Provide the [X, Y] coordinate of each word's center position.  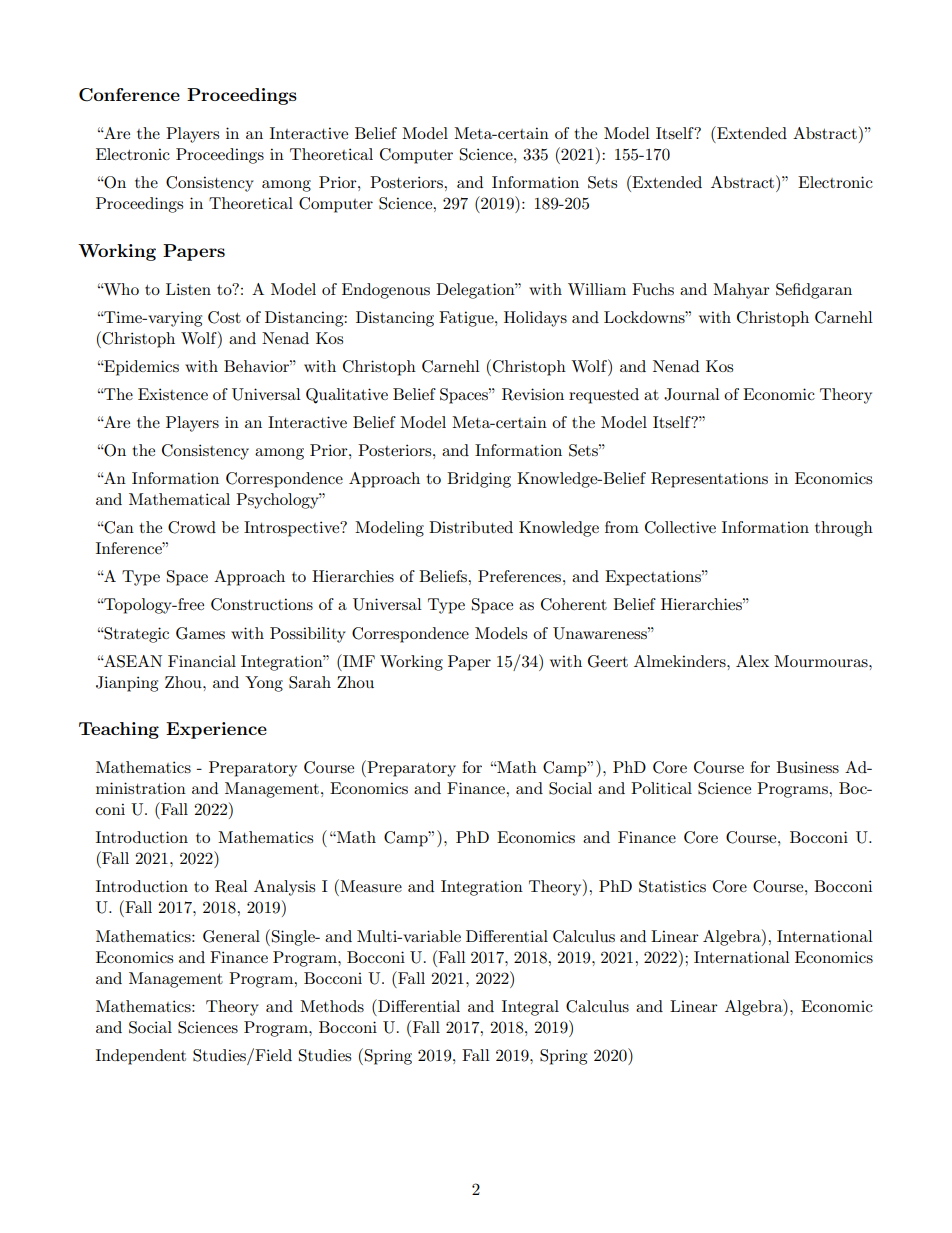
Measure [370, 885]
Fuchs [653, 289]
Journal [692, 394]
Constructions [262, 604]
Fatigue [467, 319]
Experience [216, 730]
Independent [141, 1057]
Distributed [471, 527]
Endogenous [386, 291]
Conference [129, 95]
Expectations [654, 578]
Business [807, 767]
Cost [224, 317]
